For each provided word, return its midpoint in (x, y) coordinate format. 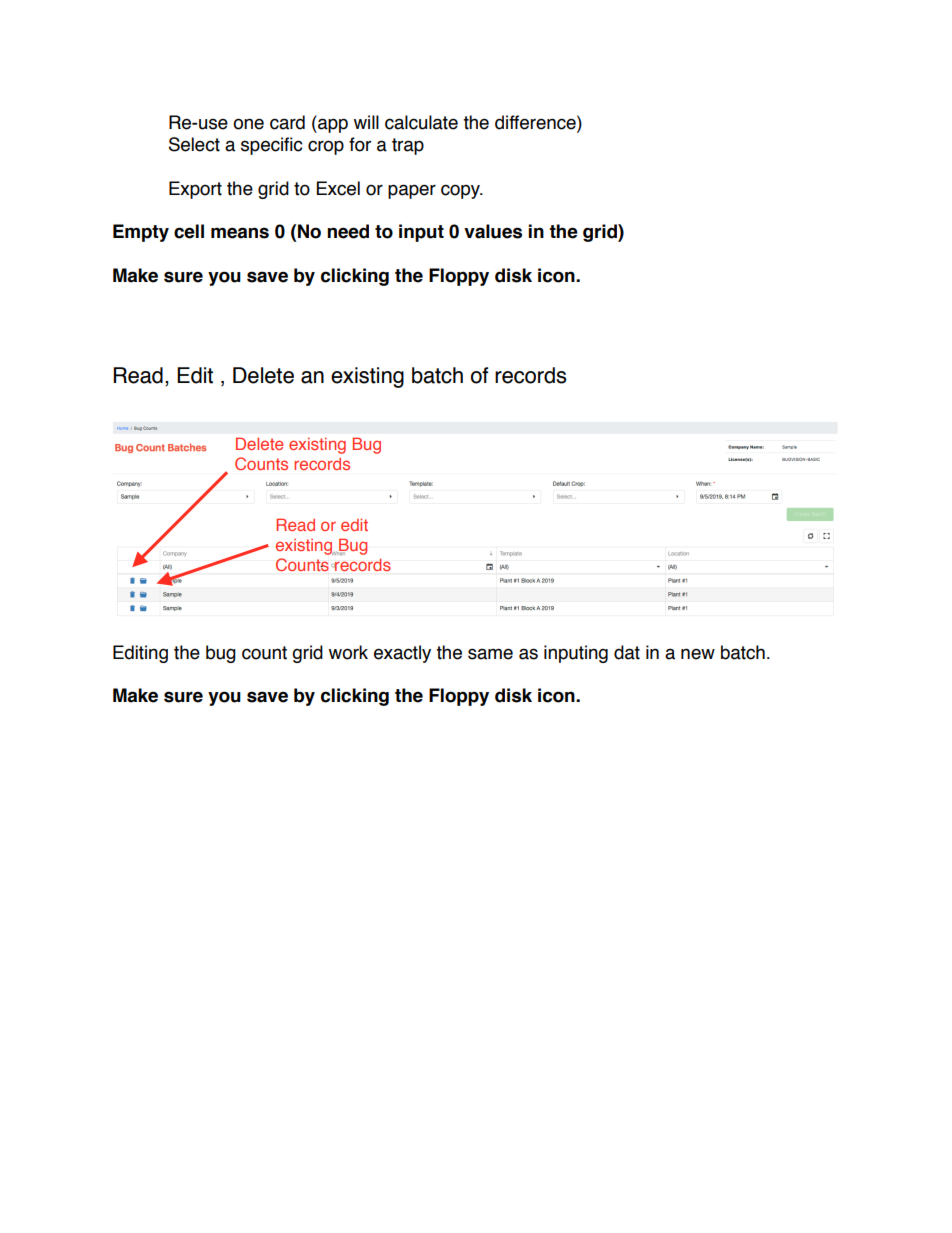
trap (408, 146)
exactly (402, 654)
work (348, 652)
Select (194, 144)
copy (462, 191)
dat (627, 652)
